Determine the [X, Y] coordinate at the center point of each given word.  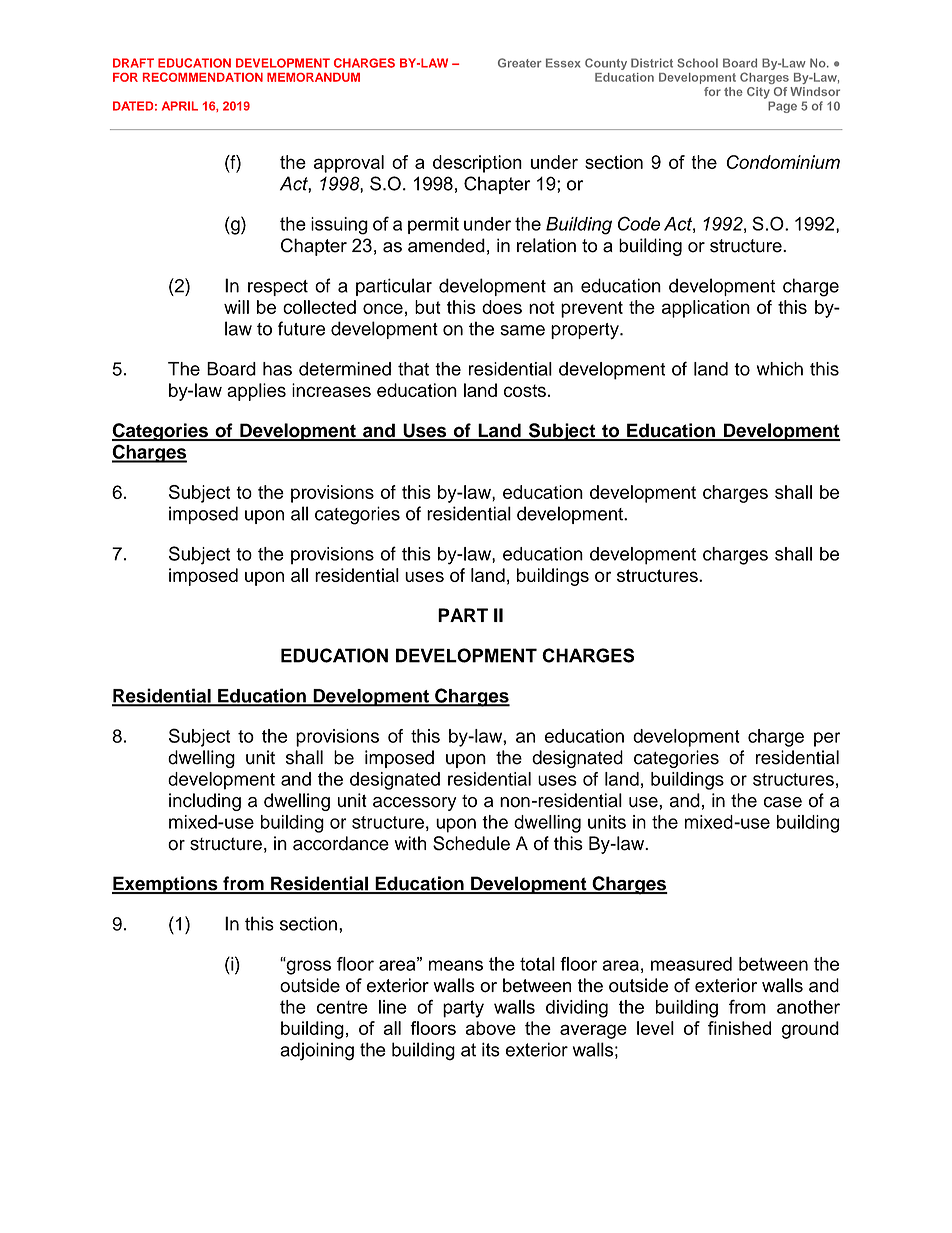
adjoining [317, 1051]
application [706, 309]
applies [256, 392]
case [783, 802]
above [491, 1028]
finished [739, 1028]
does [502, 307]
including [205, 802]
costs [525, 390]
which [780, 369]
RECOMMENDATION [203, 77]
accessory [414, 804]
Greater [520, 63]
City [758, 93]
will [236, 307]
